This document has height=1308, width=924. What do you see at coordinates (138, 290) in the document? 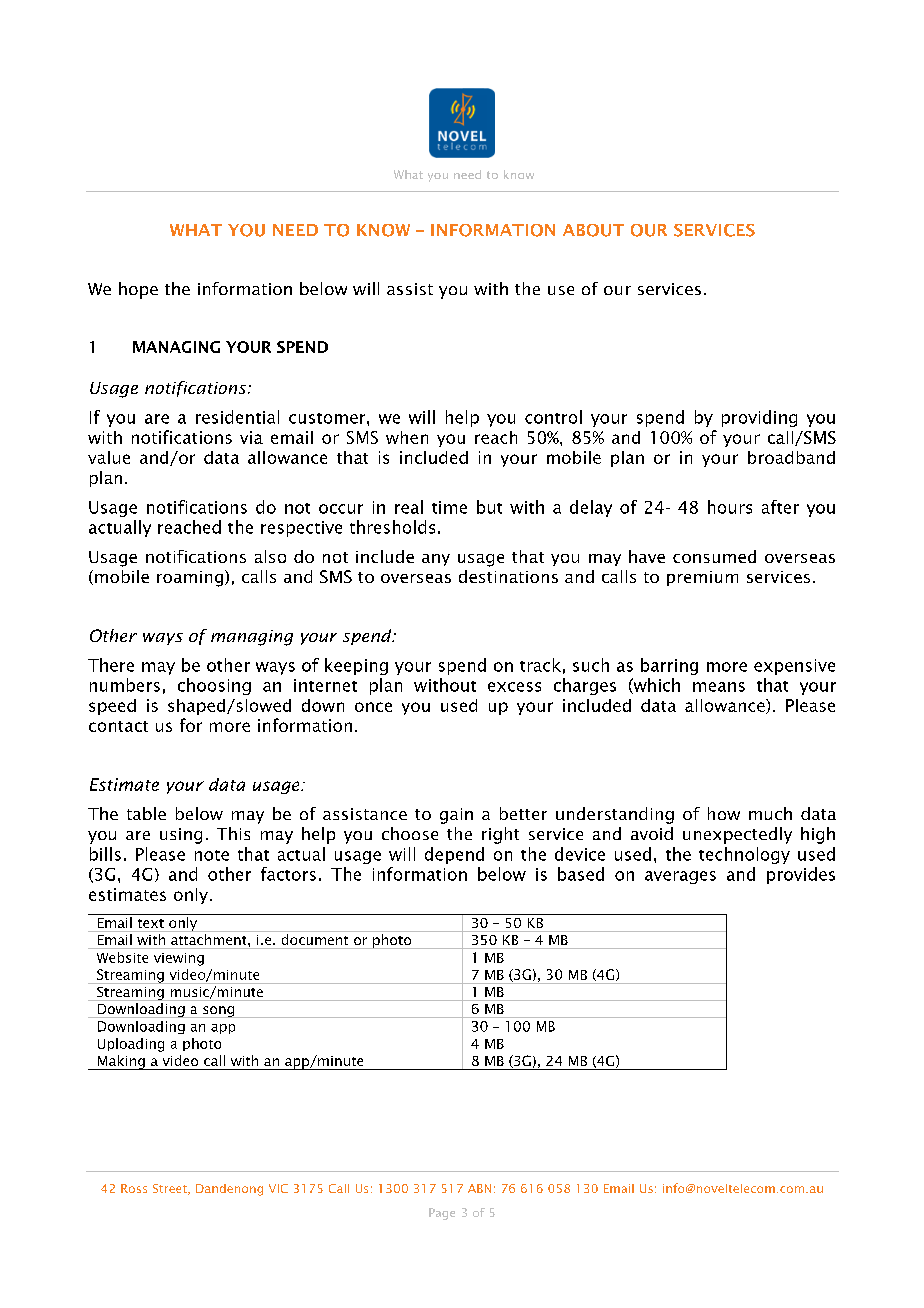
I see `hope` at bounding box center [138, 290].
